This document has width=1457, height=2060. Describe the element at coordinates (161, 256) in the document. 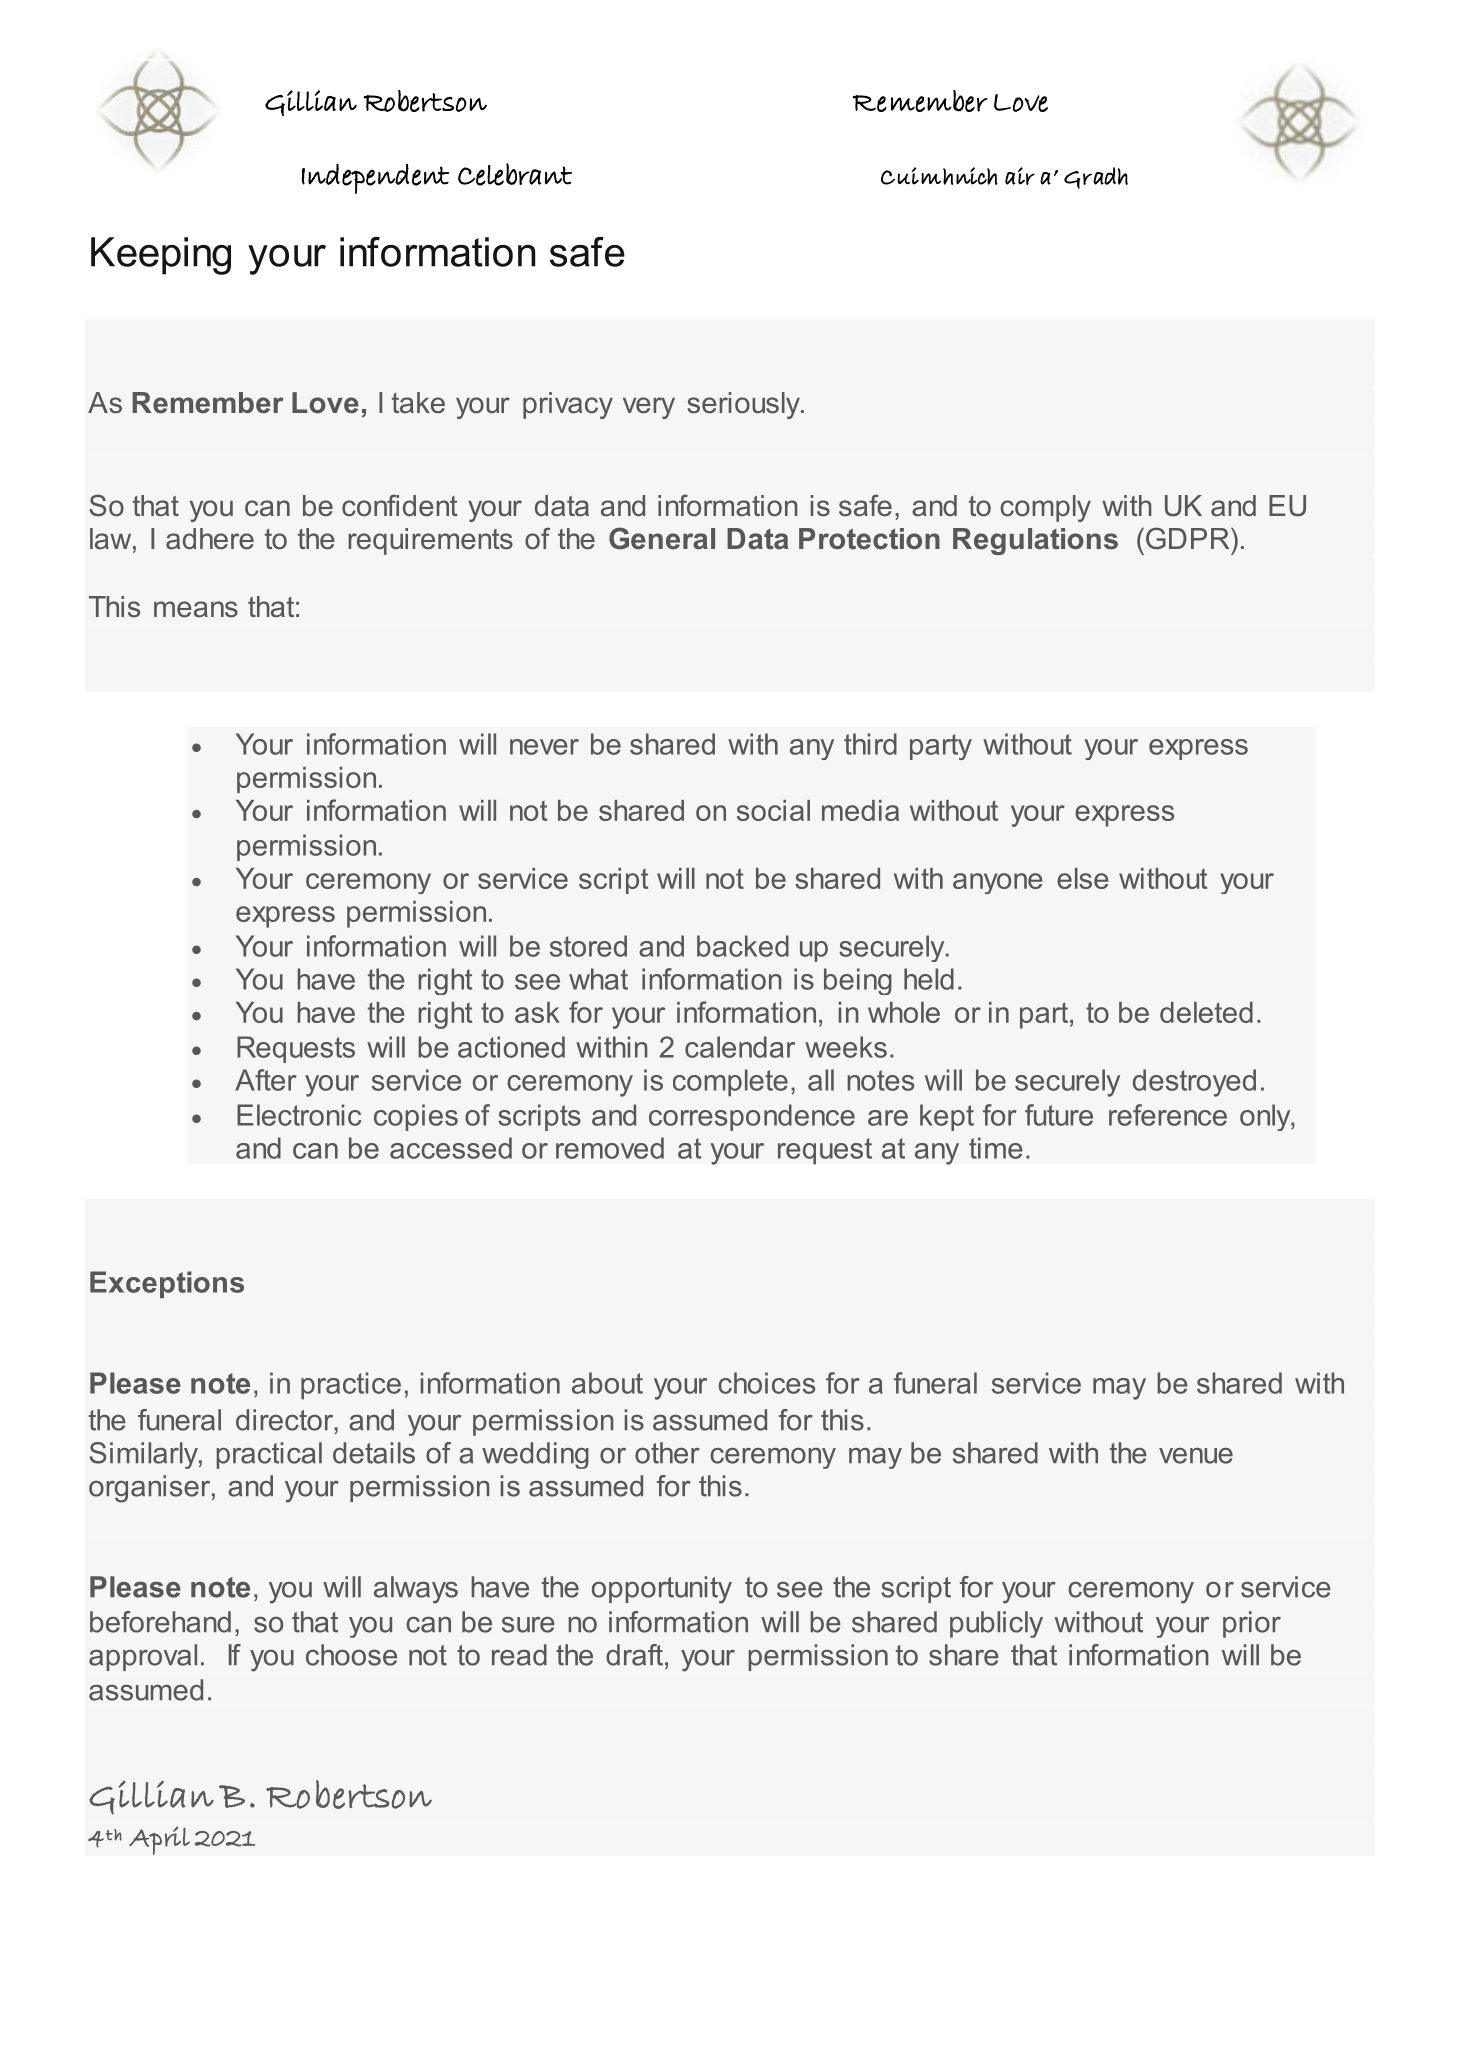

I see `Keeping` at that location.
